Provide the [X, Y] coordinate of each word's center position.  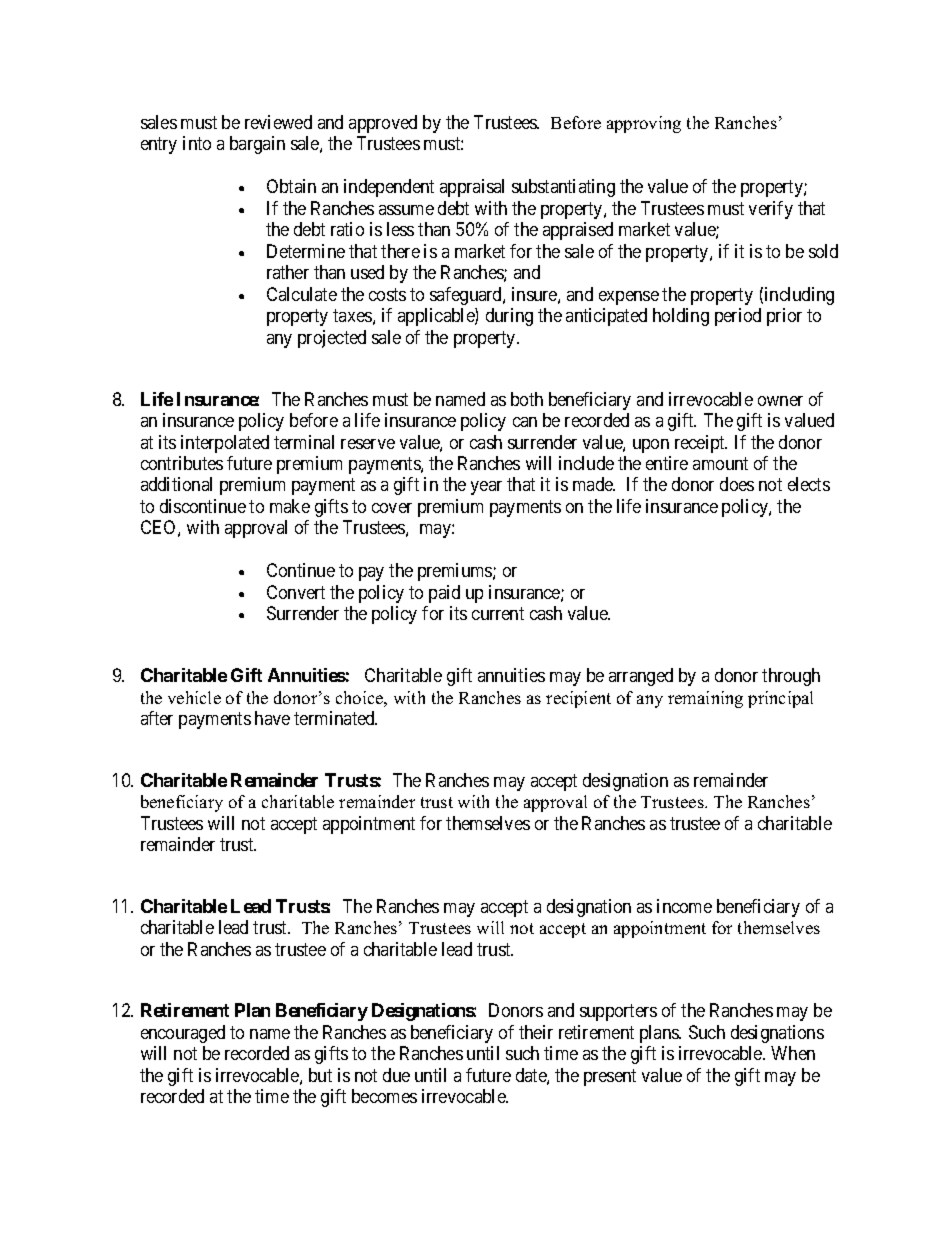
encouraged [183, 1034]
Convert [296, 592]
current [498, 614]
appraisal [472, 188]
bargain [257, 145]
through [791, 677]
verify [771, 210]
